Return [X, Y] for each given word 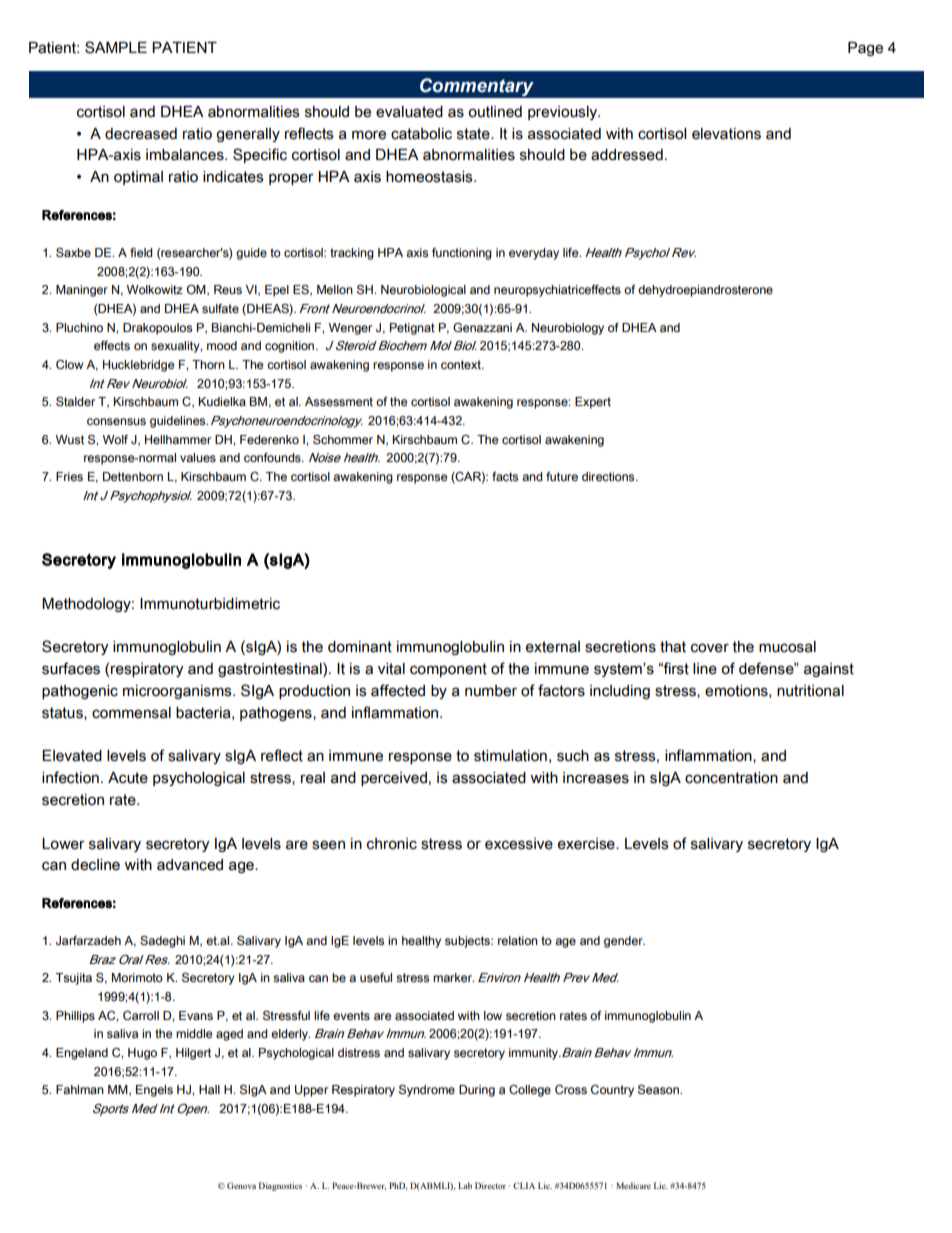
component [448, 670]
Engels [154, 1091]
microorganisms [178, 692]
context [462, 364]
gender [624, 942]
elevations [726, 134]
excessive [519, 844]
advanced [190, 865]
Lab [465, 1185]
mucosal [787, 647]
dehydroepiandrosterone [705, 291]
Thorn [208, 364]
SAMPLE [116, 47]
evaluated [409, 112]
